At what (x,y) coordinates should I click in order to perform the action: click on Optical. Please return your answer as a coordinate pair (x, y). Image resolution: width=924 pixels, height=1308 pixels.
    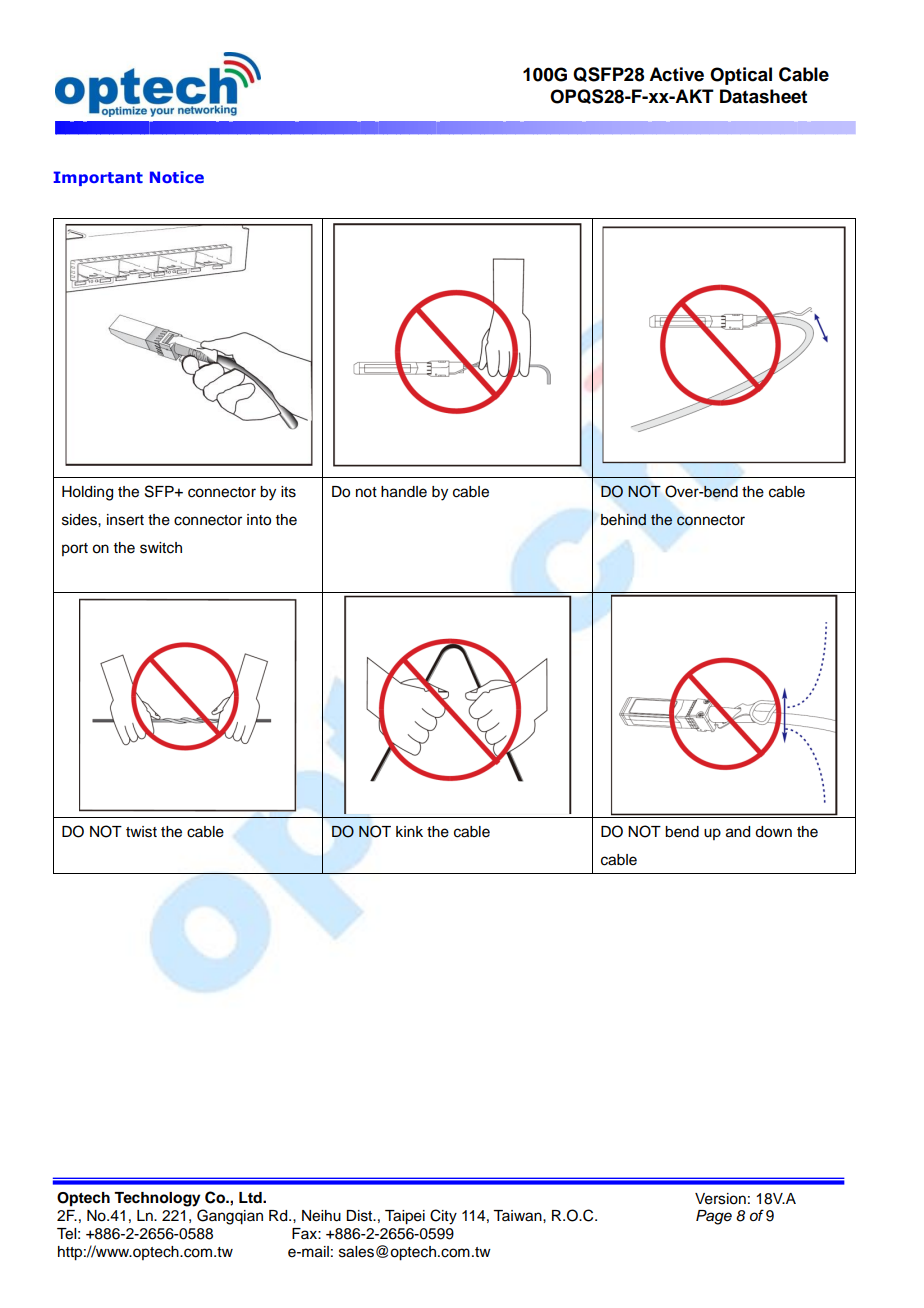
    Looking at the image, I should click on (741, 76).
